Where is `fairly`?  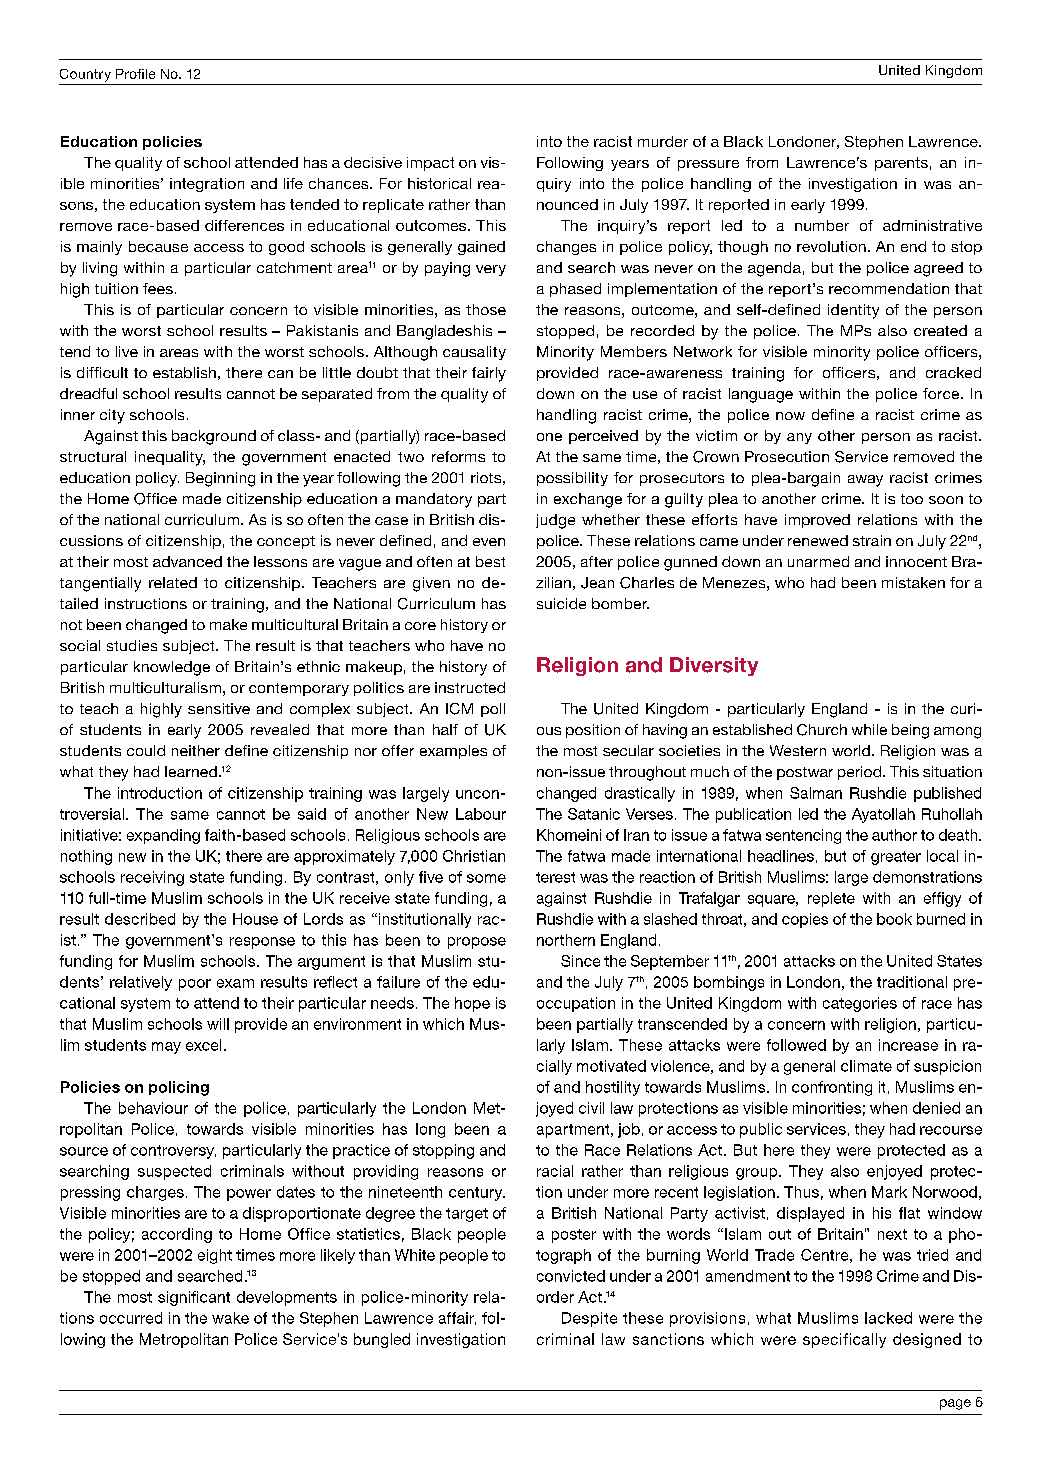
fairly is located at coordinates (489, 374).
